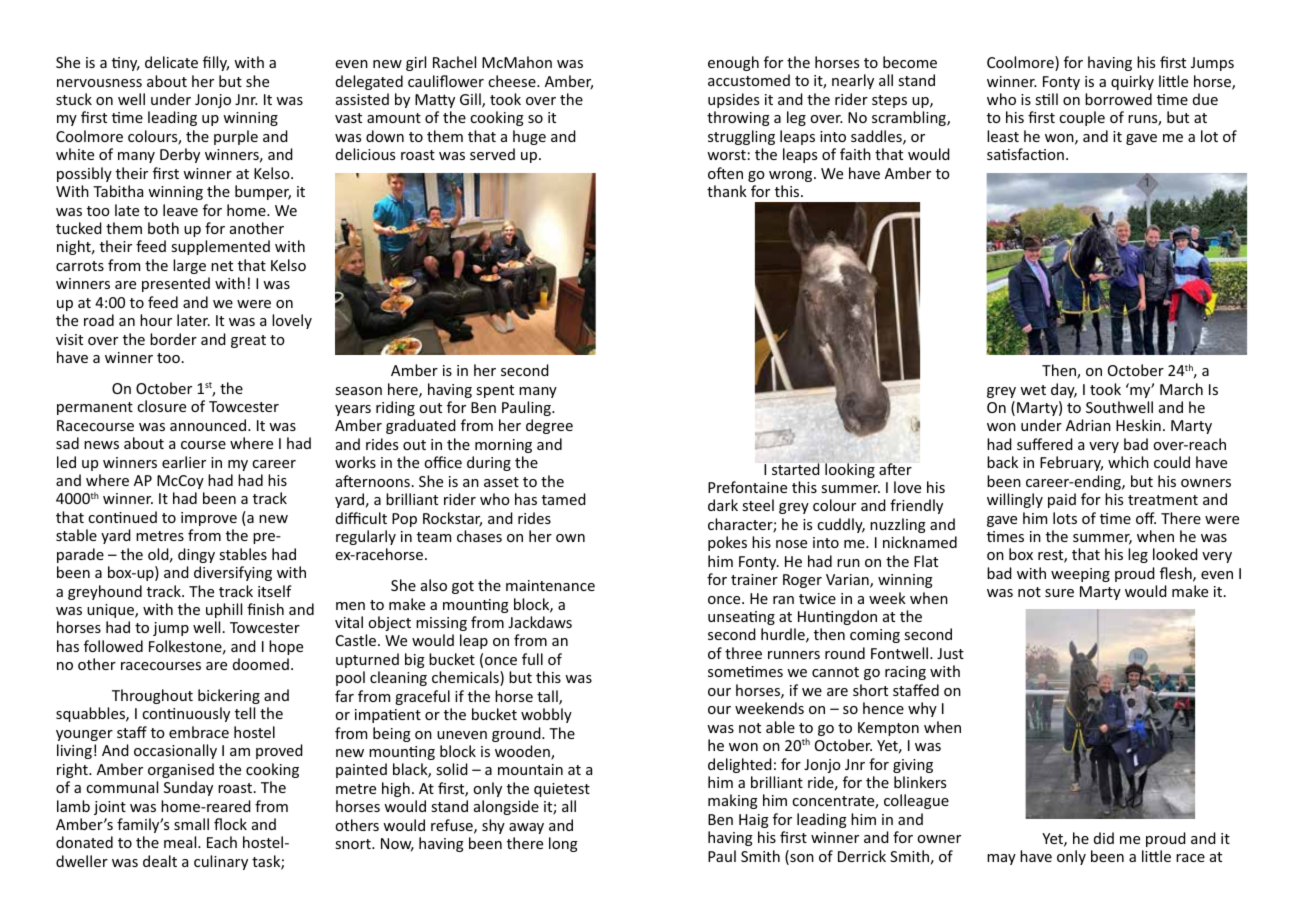  Describe the element at coordinates (733, 100) in the document. I see `upsides` at that location.
